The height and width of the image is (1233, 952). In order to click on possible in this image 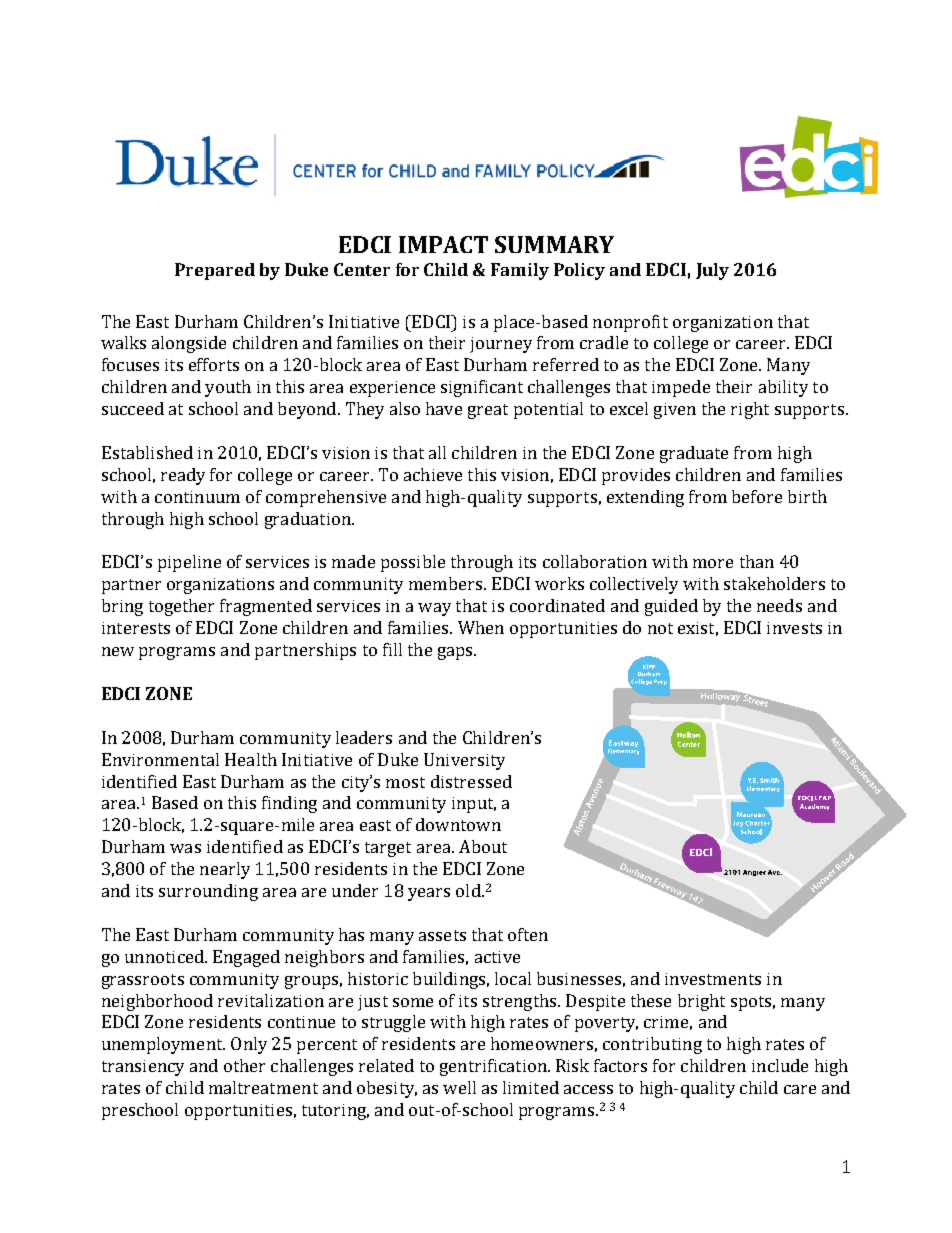, I will do `click(413, 563)`.
